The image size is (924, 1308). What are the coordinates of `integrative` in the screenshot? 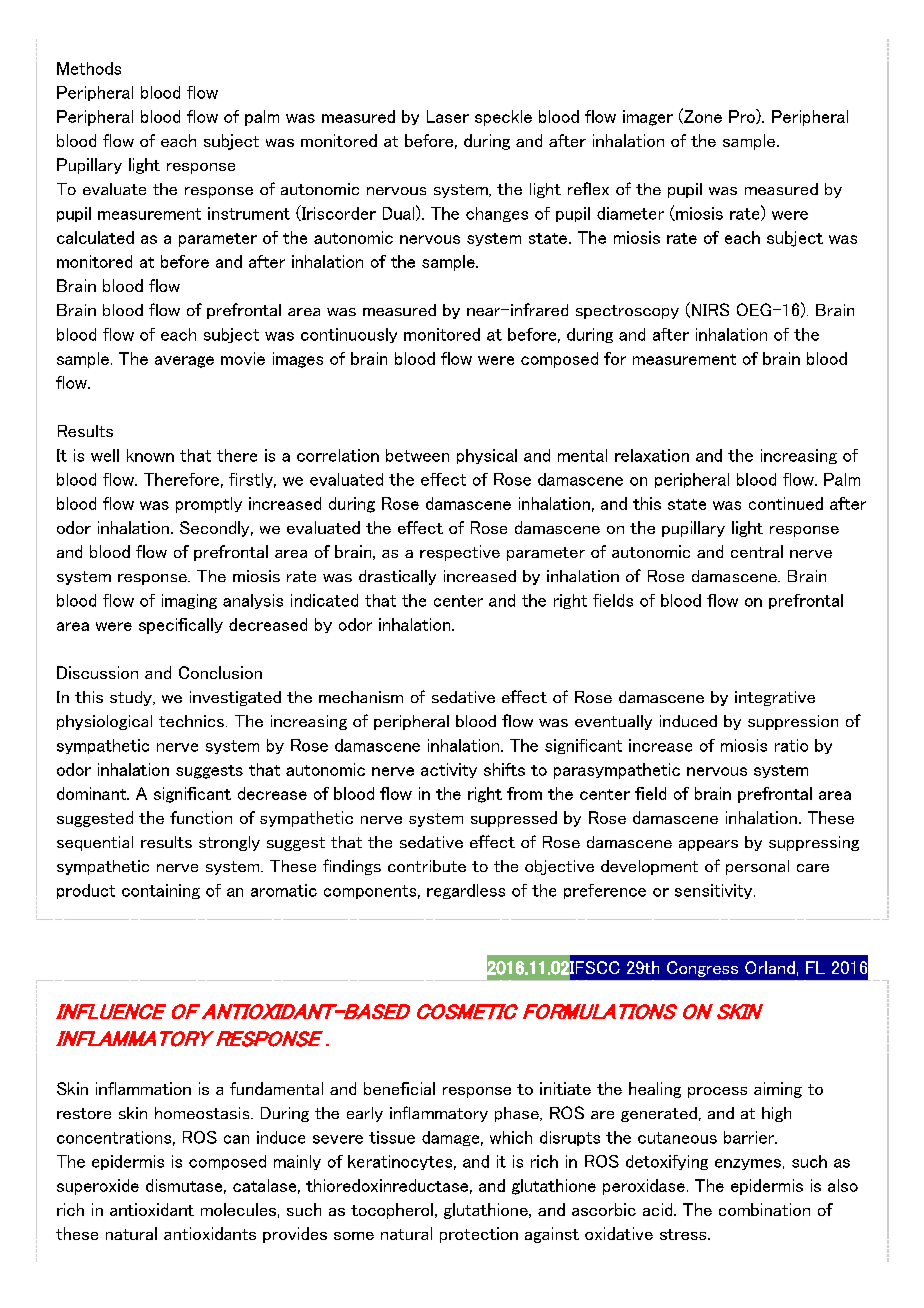 It's located at (775, 698).
